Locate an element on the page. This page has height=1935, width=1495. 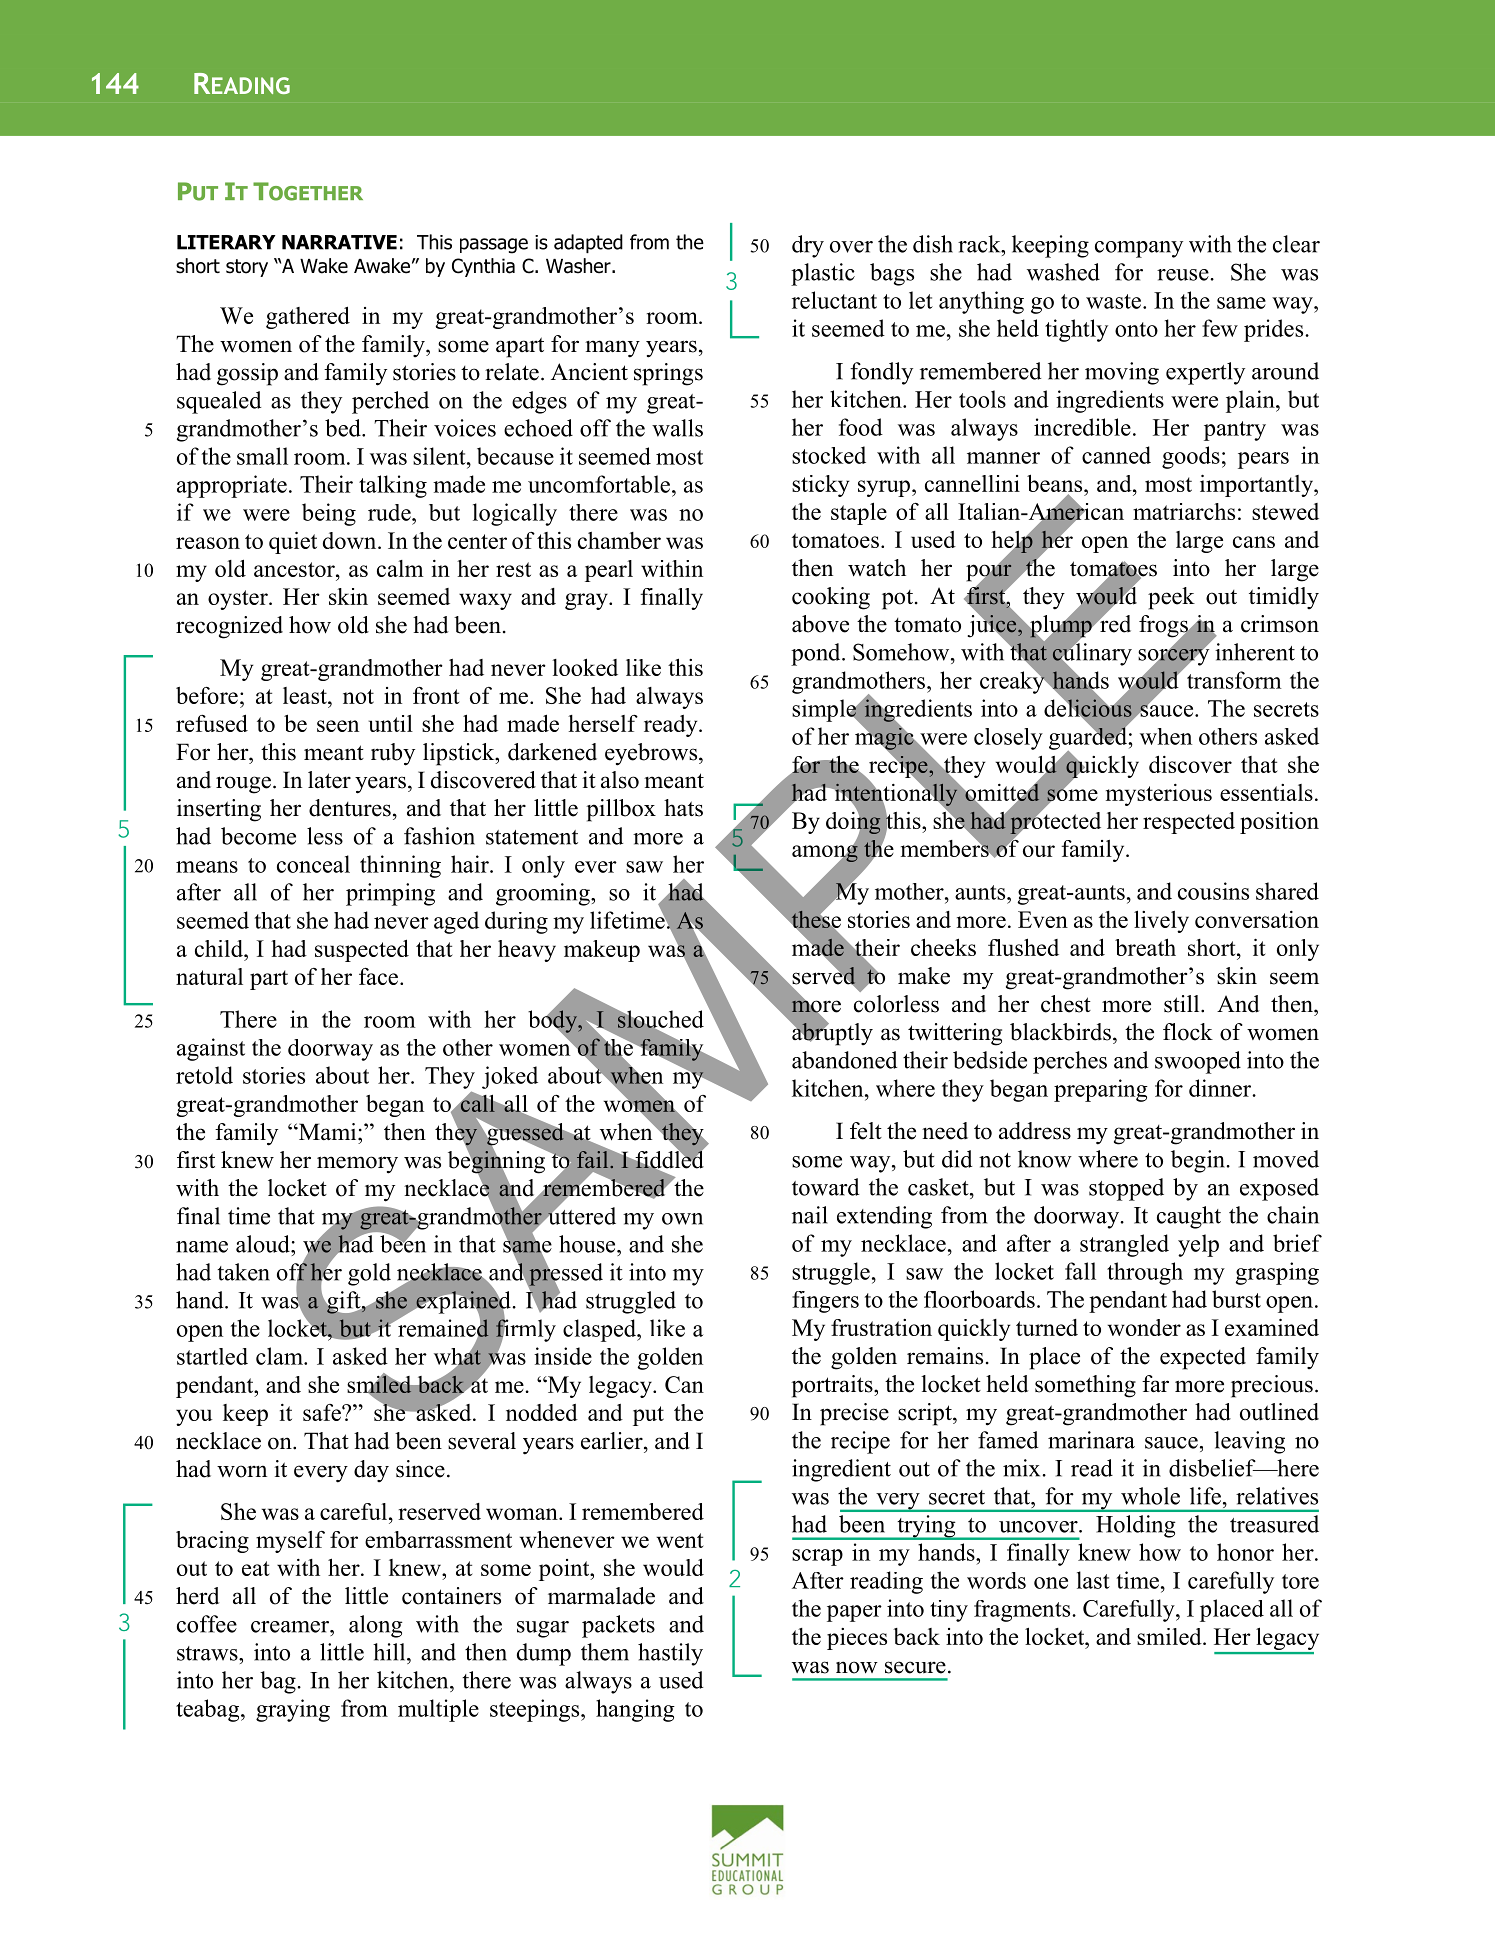
hastily is located at coordinates (670, 1654).
